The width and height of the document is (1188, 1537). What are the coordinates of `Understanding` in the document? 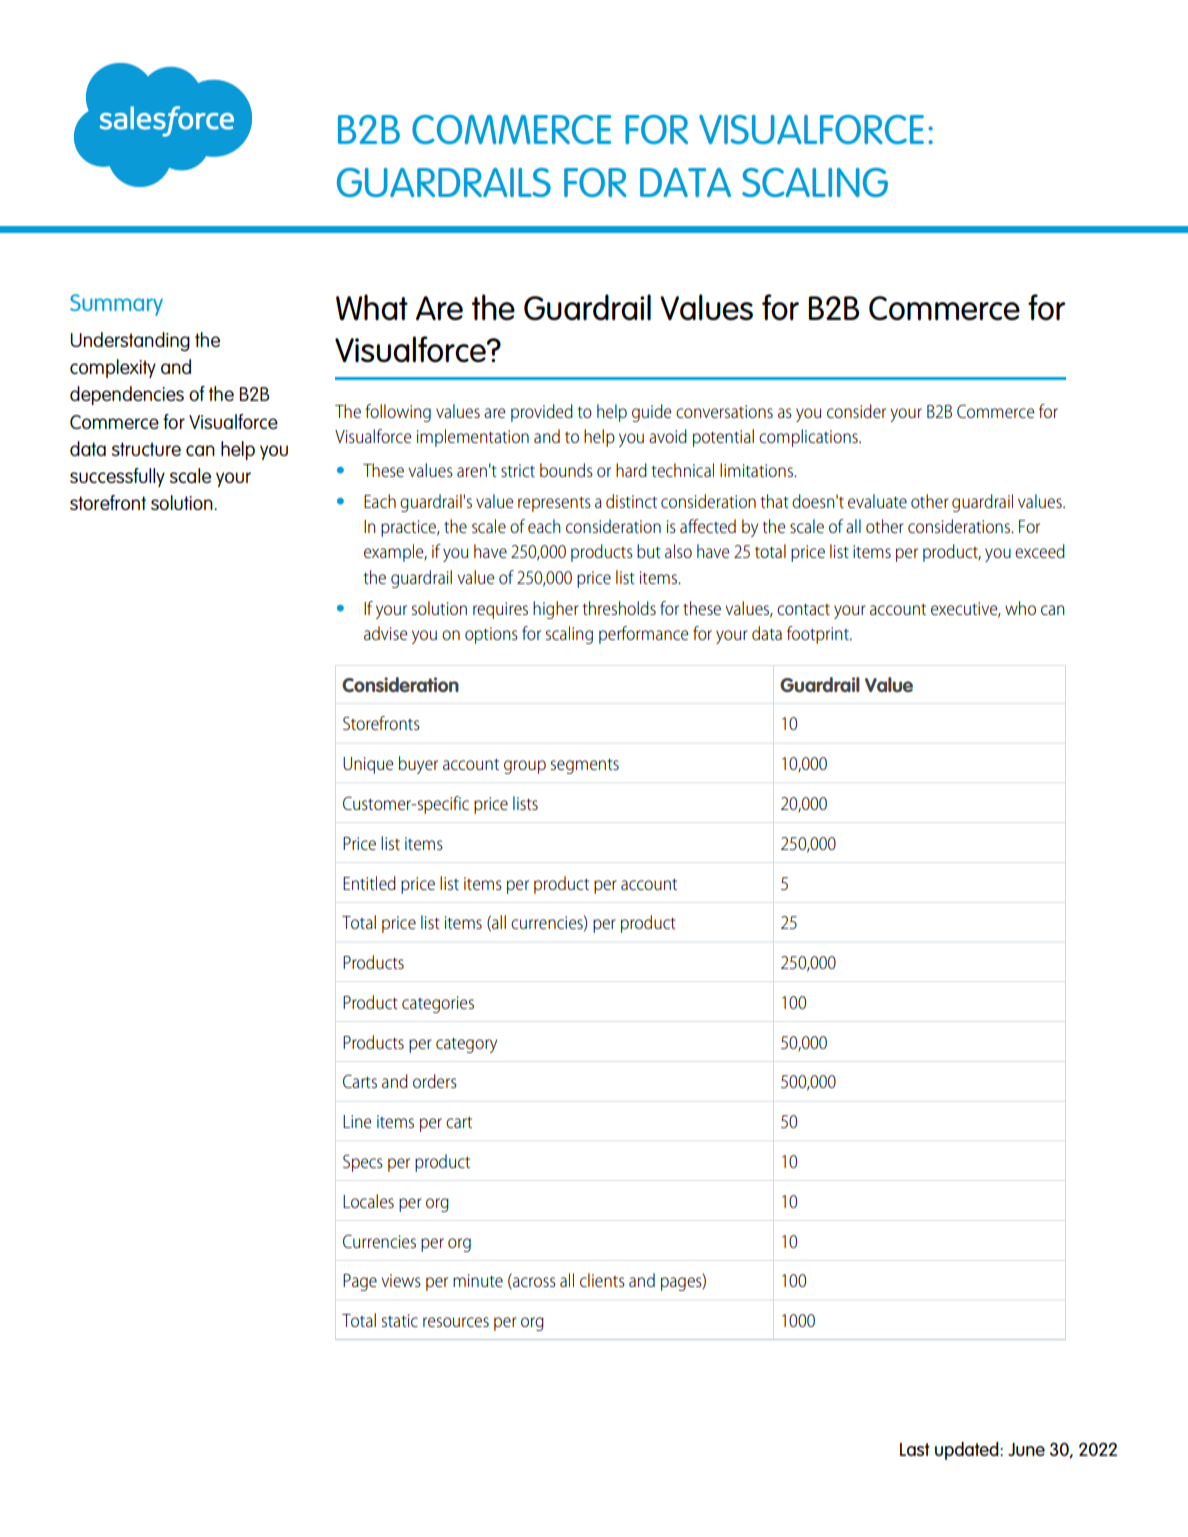 It's located at (130, 341).
